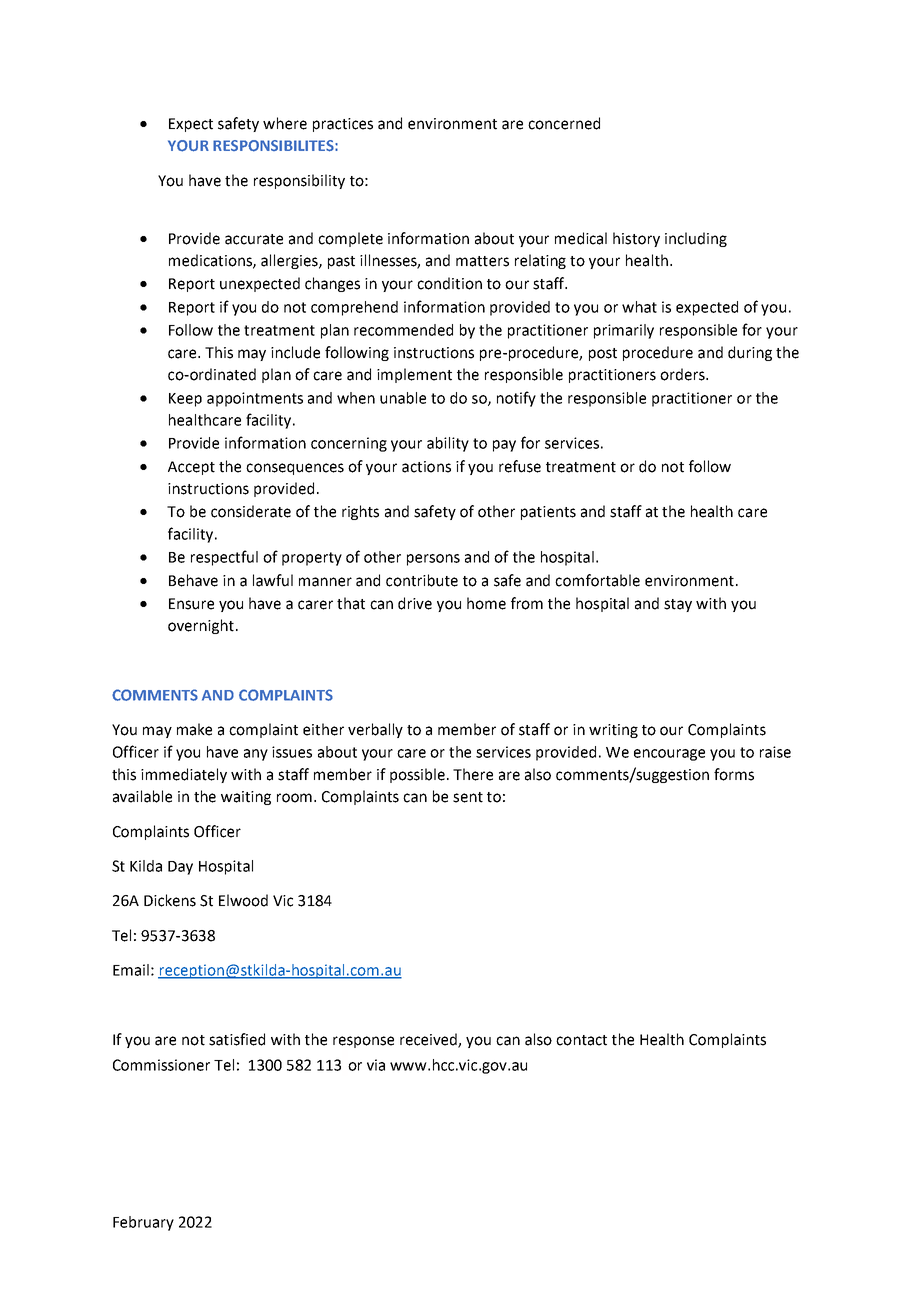  Describe the element at coordinates (678, 605) in the screenshot. I see `stay` at that location.
